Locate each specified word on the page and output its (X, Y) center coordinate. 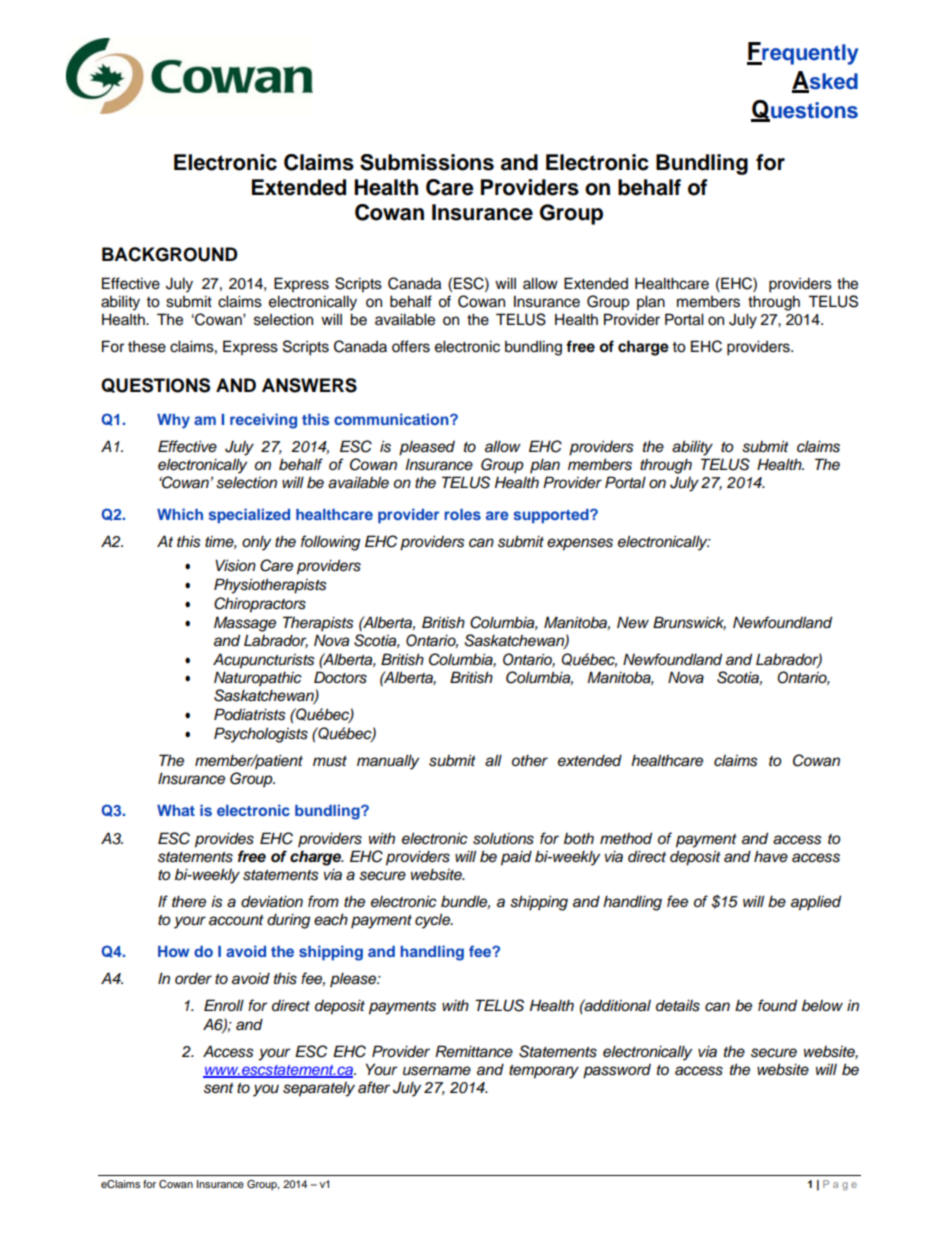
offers (411, 346)
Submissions (427, 162)
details (678, 1005)
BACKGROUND (170, 254)
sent (219, 1088)
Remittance (474, 1051)
